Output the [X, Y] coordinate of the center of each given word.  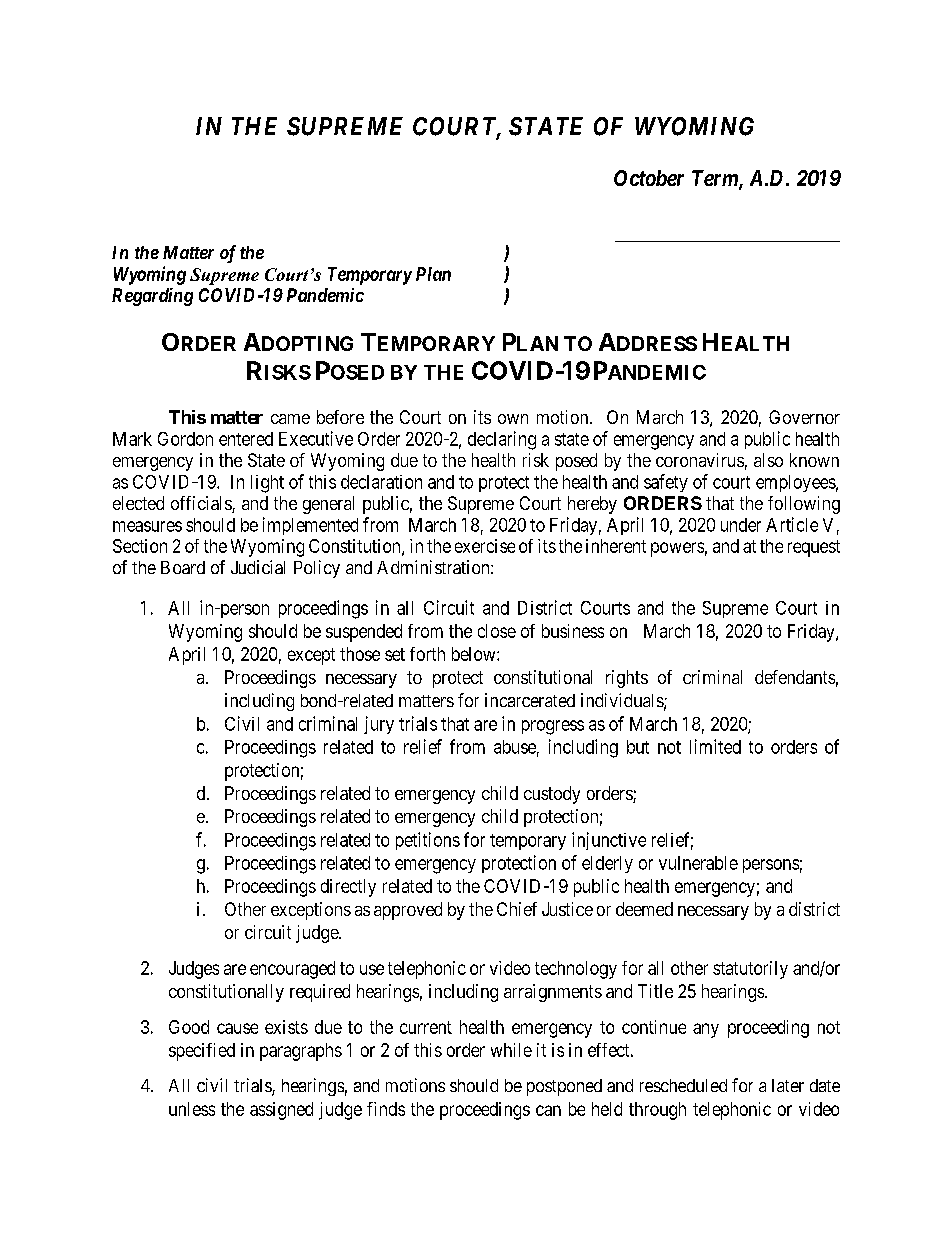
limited [715, 746]
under [741, 525]
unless [192, 1109]
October [649, 178]
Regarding [152, 297]
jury [379, 725]
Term [716, 179]
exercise [485, 546]
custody [552, 795]
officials [202, 504]
